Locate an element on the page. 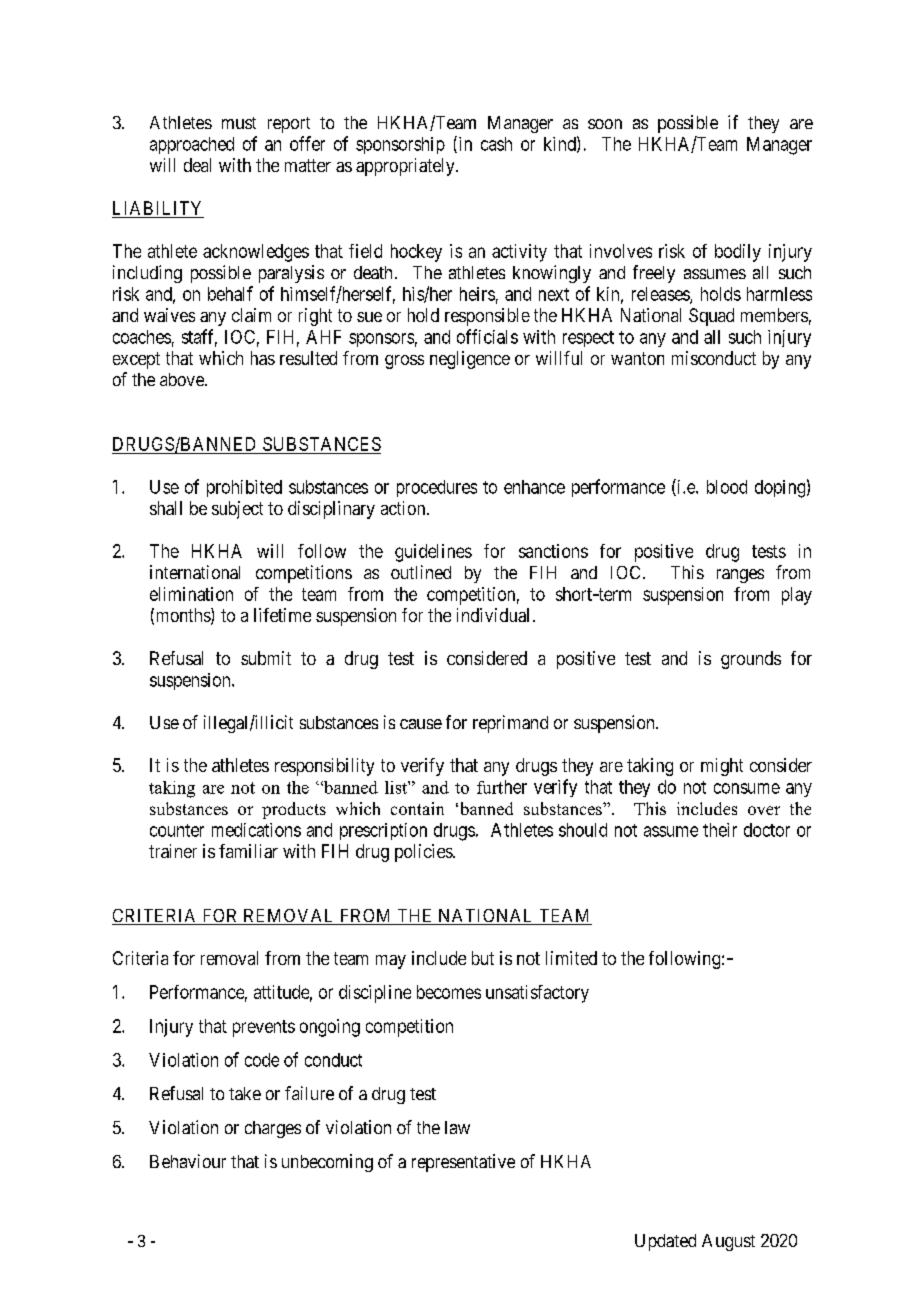  cash is located at coordinates (496, 144).
